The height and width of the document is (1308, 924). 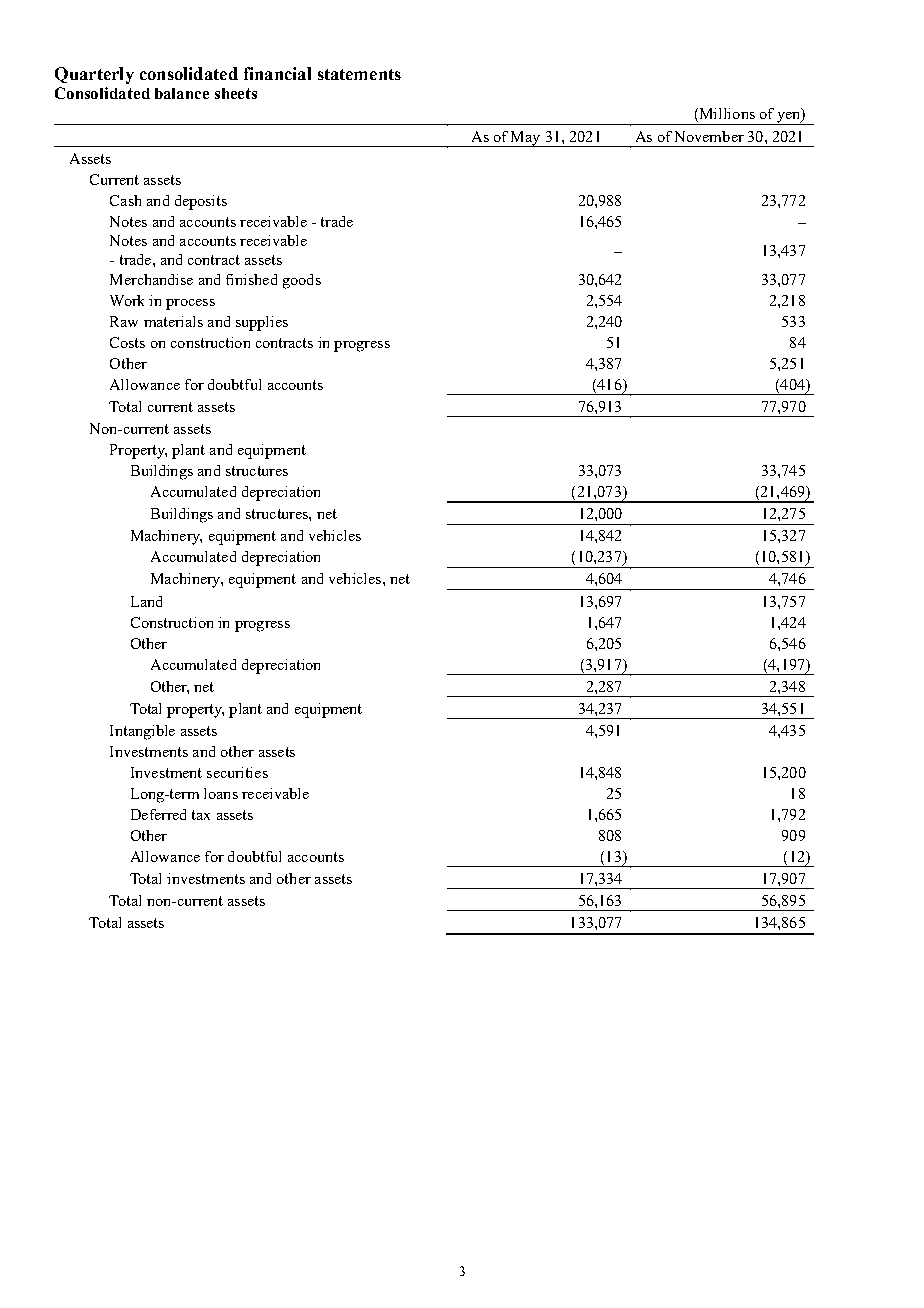 What do you see at coordinates (158, 814) in the document?
I see `Deferred` at bounding box center [158, 814].
